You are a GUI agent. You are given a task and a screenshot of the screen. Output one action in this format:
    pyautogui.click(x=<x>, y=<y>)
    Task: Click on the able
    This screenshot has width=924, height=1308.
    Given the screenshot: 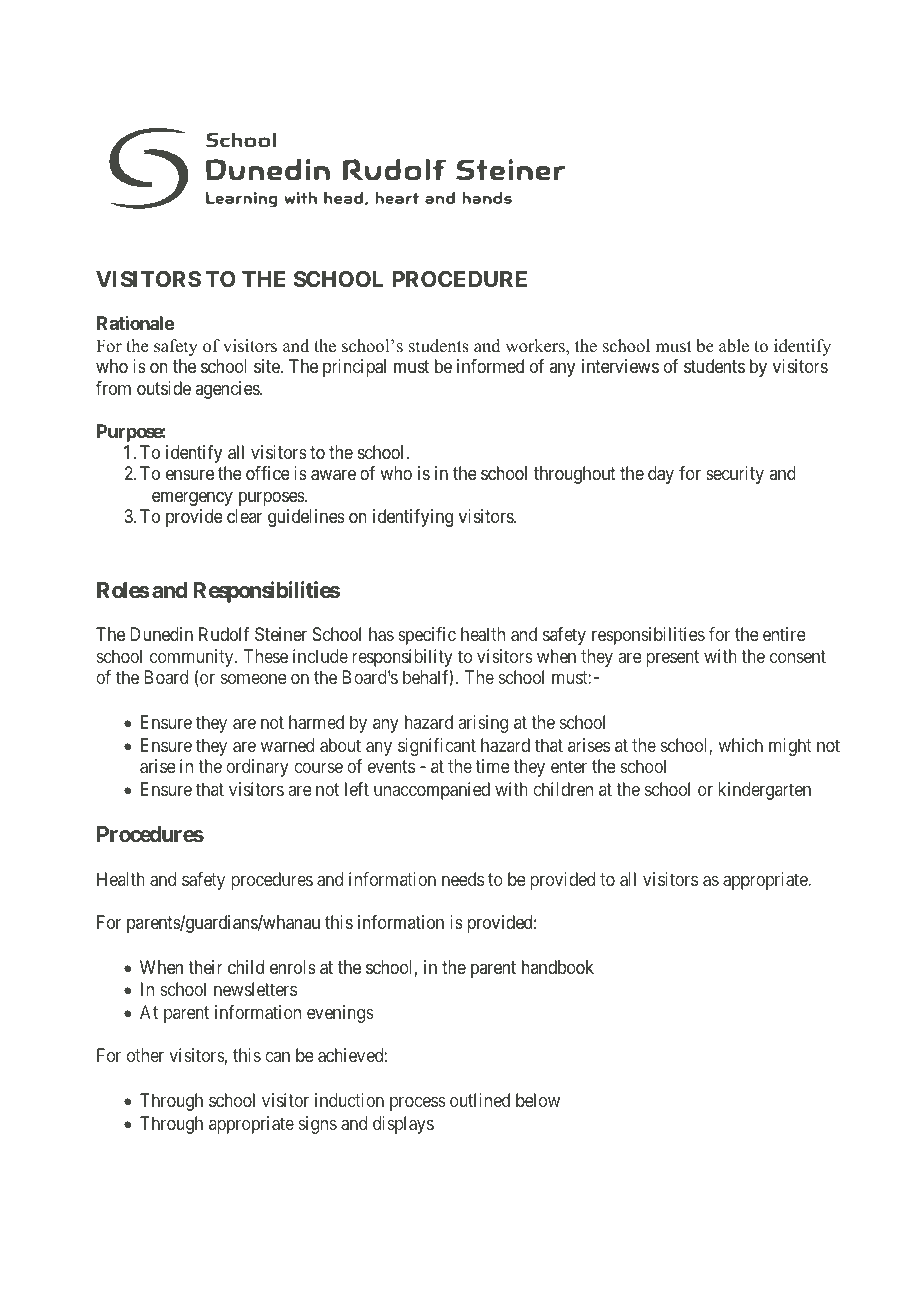 What is the action you would take?
    pyautogui.click(x=734, y=346)
